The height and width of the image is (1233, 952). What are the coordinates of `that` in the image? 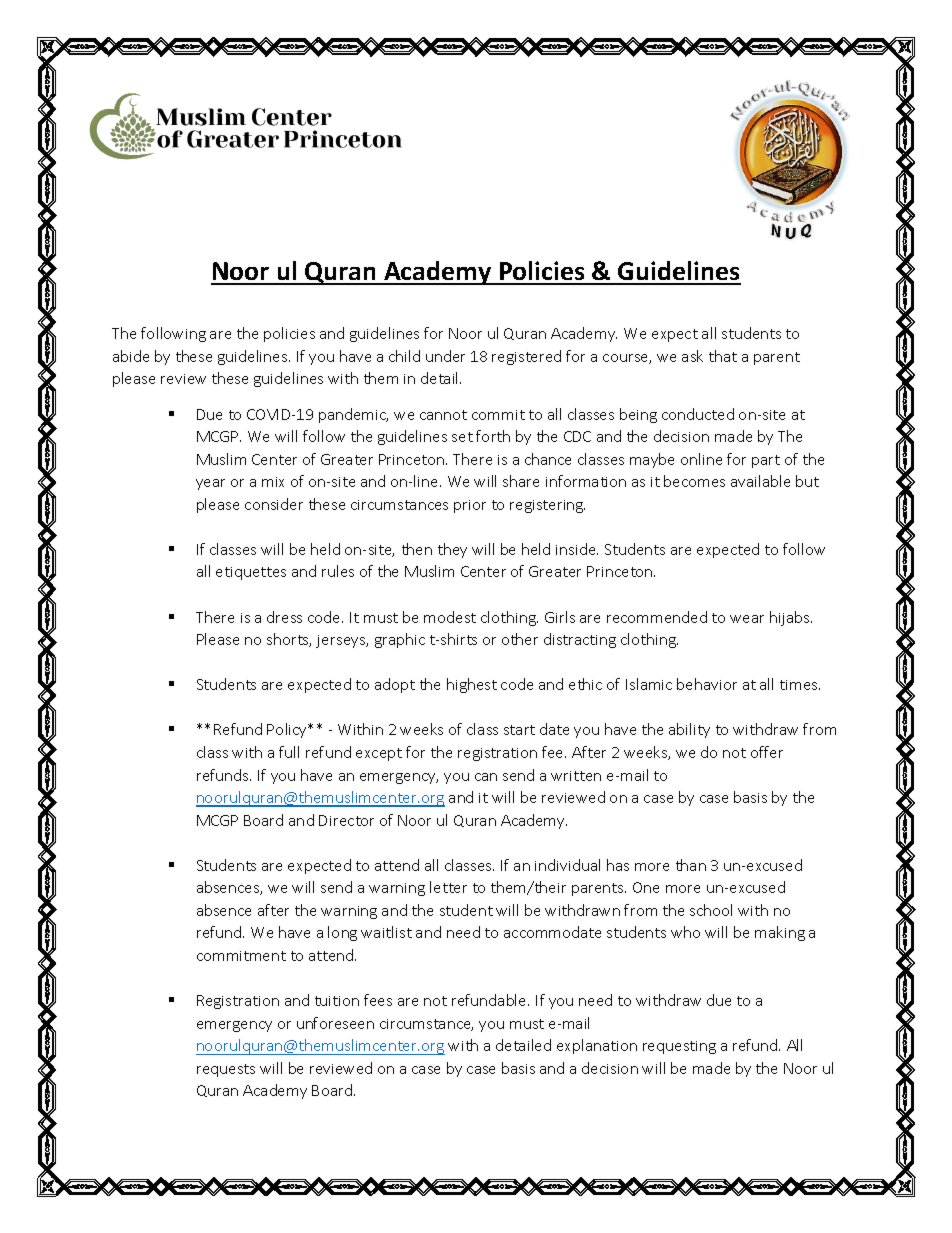 It's located at (723, 356).
